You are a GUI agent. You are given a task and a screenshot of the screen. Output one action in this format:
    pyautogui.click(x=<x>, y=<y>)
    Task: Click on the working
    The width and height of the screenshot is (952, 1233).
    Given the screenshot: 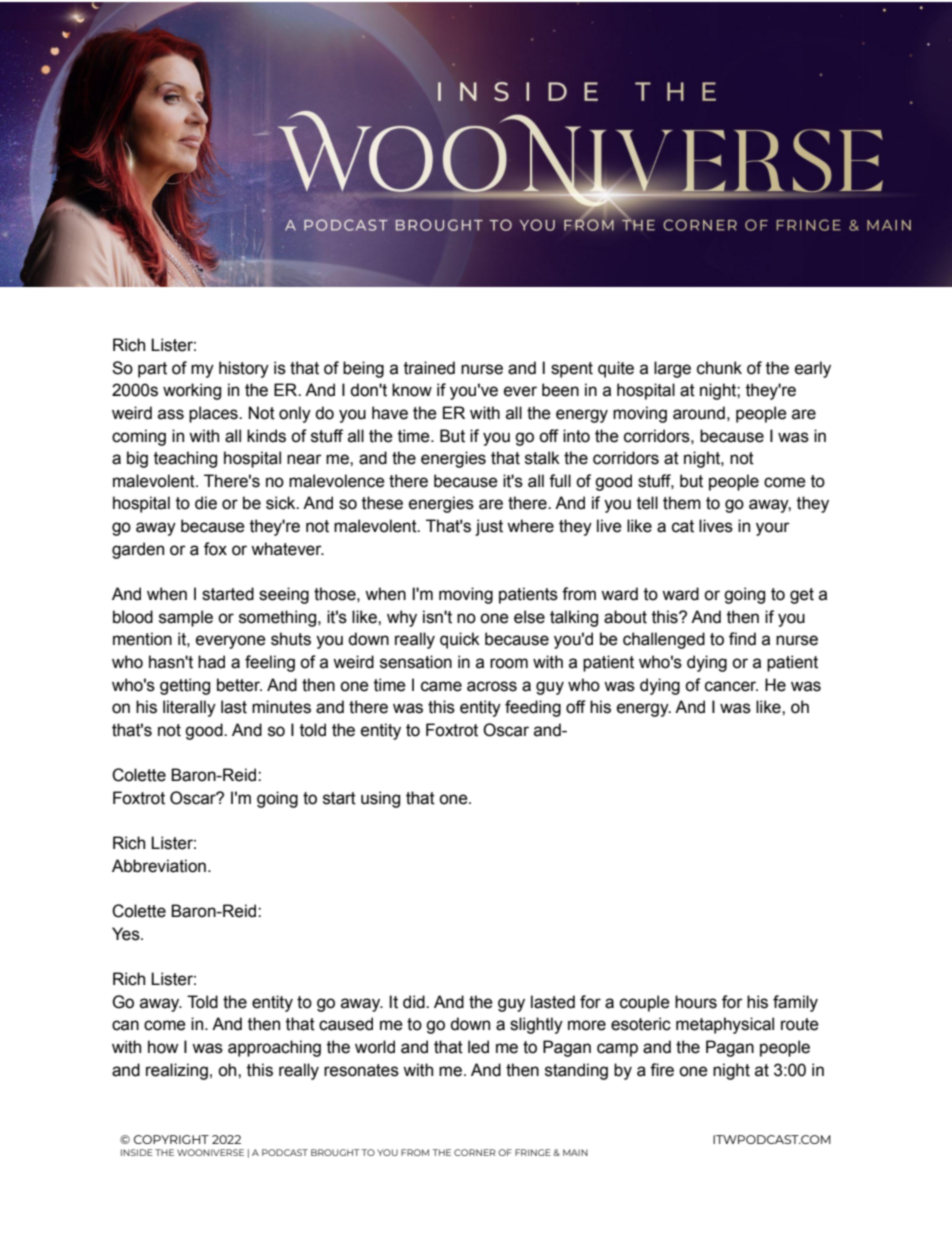 What is the action you would take?
    pyautogui.click(x=192, y=391)
